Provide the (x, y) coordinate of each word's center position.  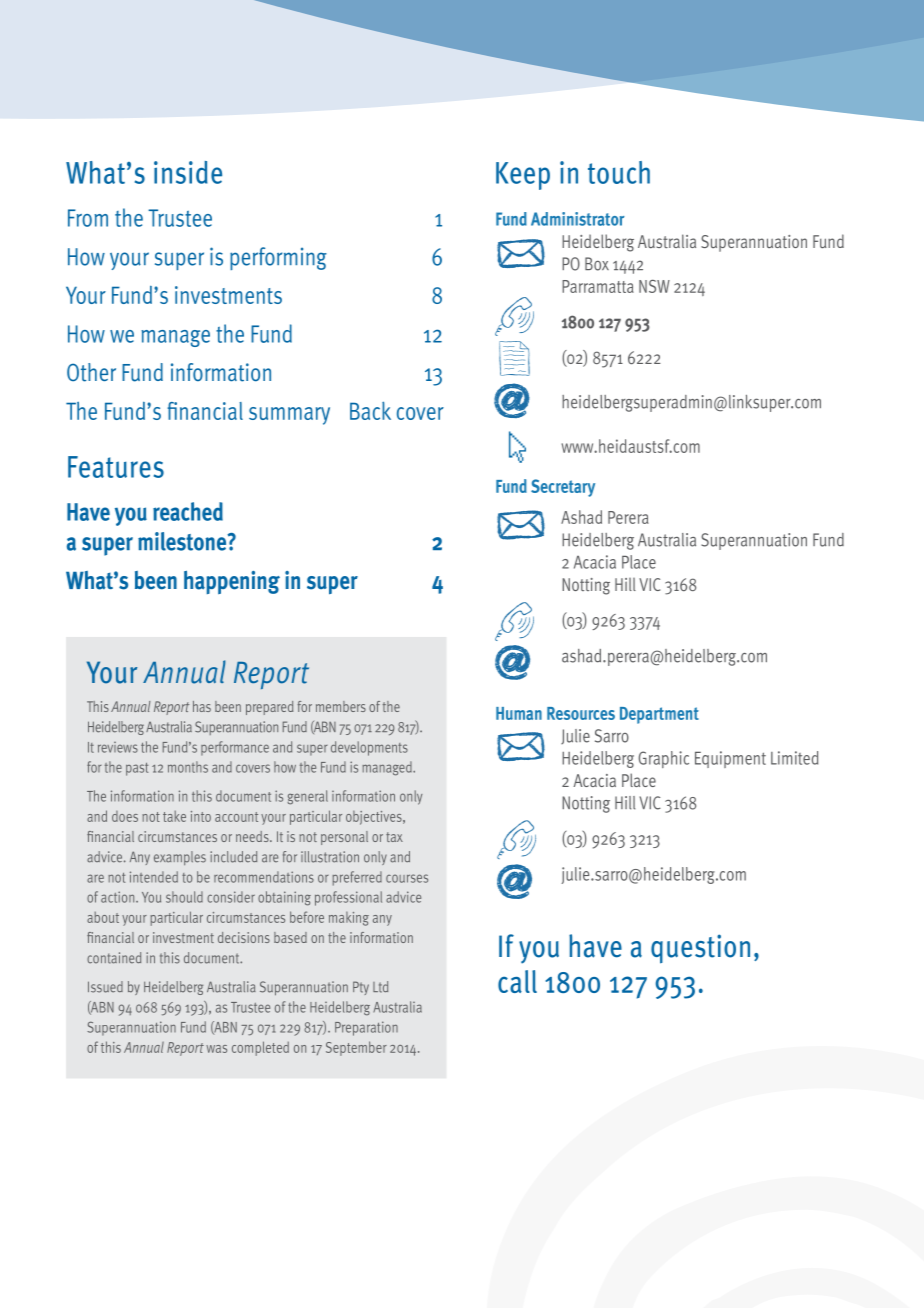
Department (659, 715)
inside (188, 172)
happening (232, 582)
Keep (523, 176)
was (216, 1049)
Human (519, 713)
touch (619, 172)
